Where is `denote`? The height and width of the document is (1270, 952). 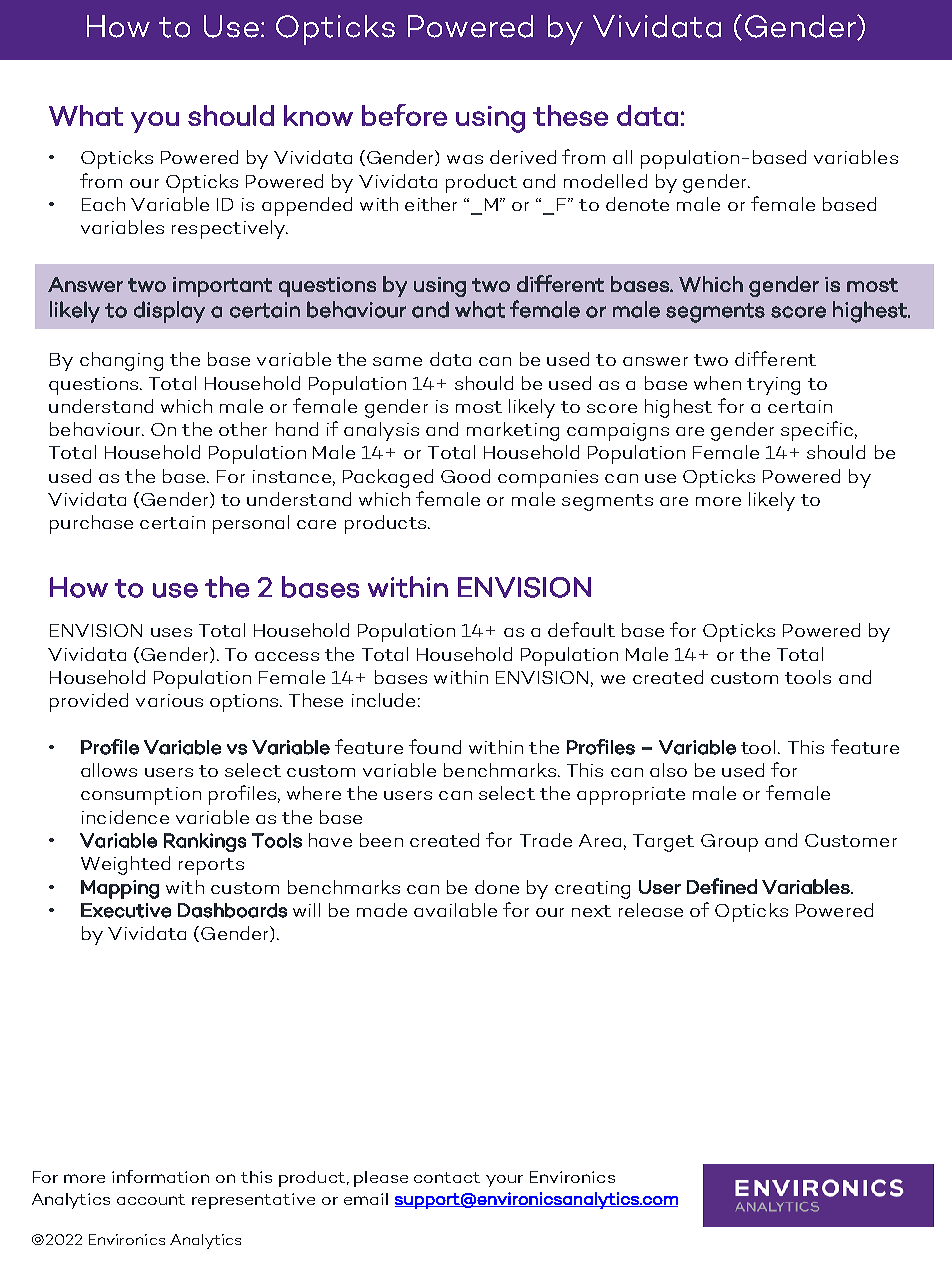
denote is located at coordinates (637, 204).
